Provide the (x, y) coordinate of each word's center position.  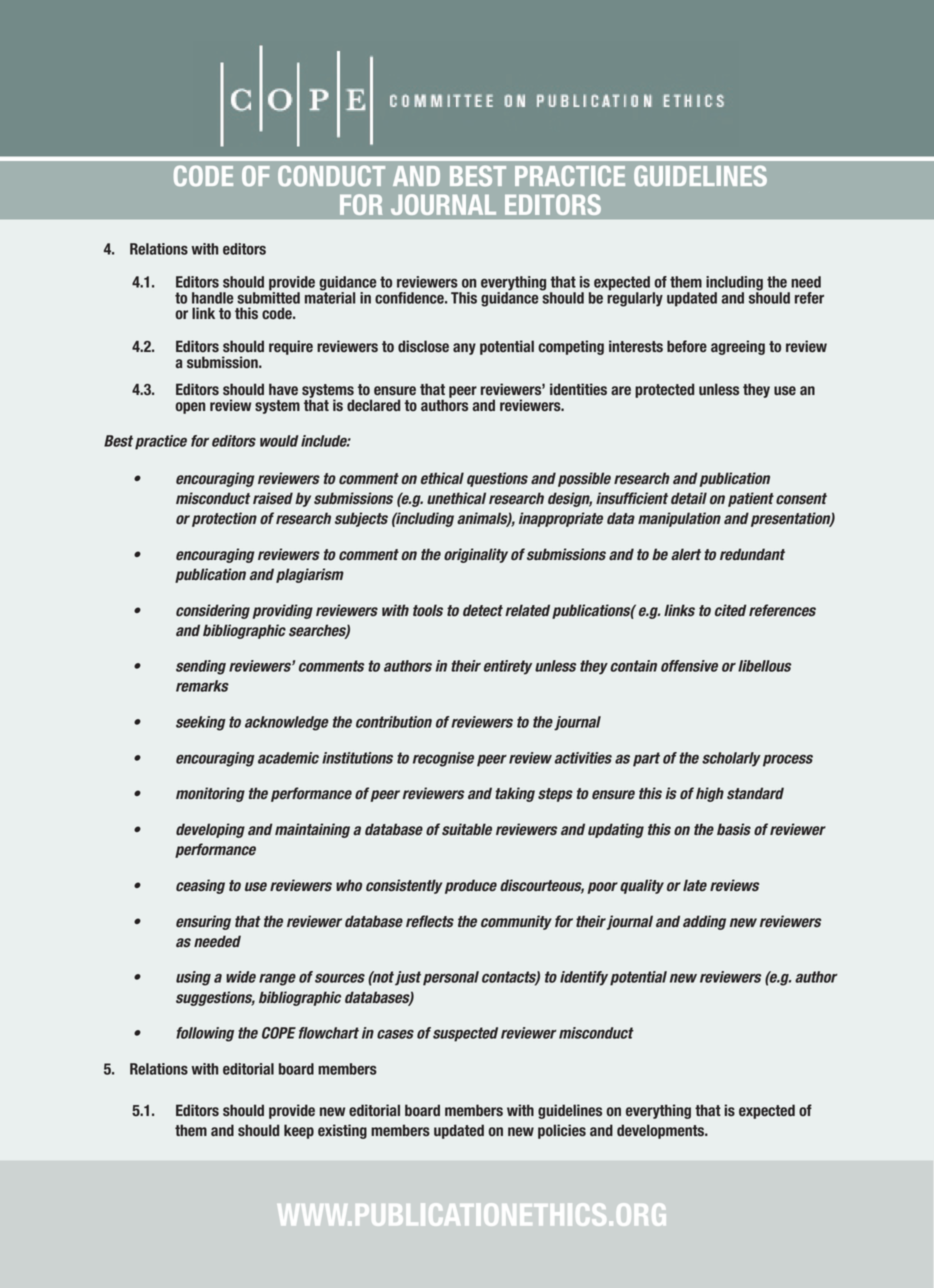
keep (299, 1131)
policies (562, 1131)
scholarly (731, 759)
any (464, 349)
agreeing (738, 347)
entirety (508, 667)
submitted (268, 296)
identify (584, 978)
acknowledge (287, 723)
